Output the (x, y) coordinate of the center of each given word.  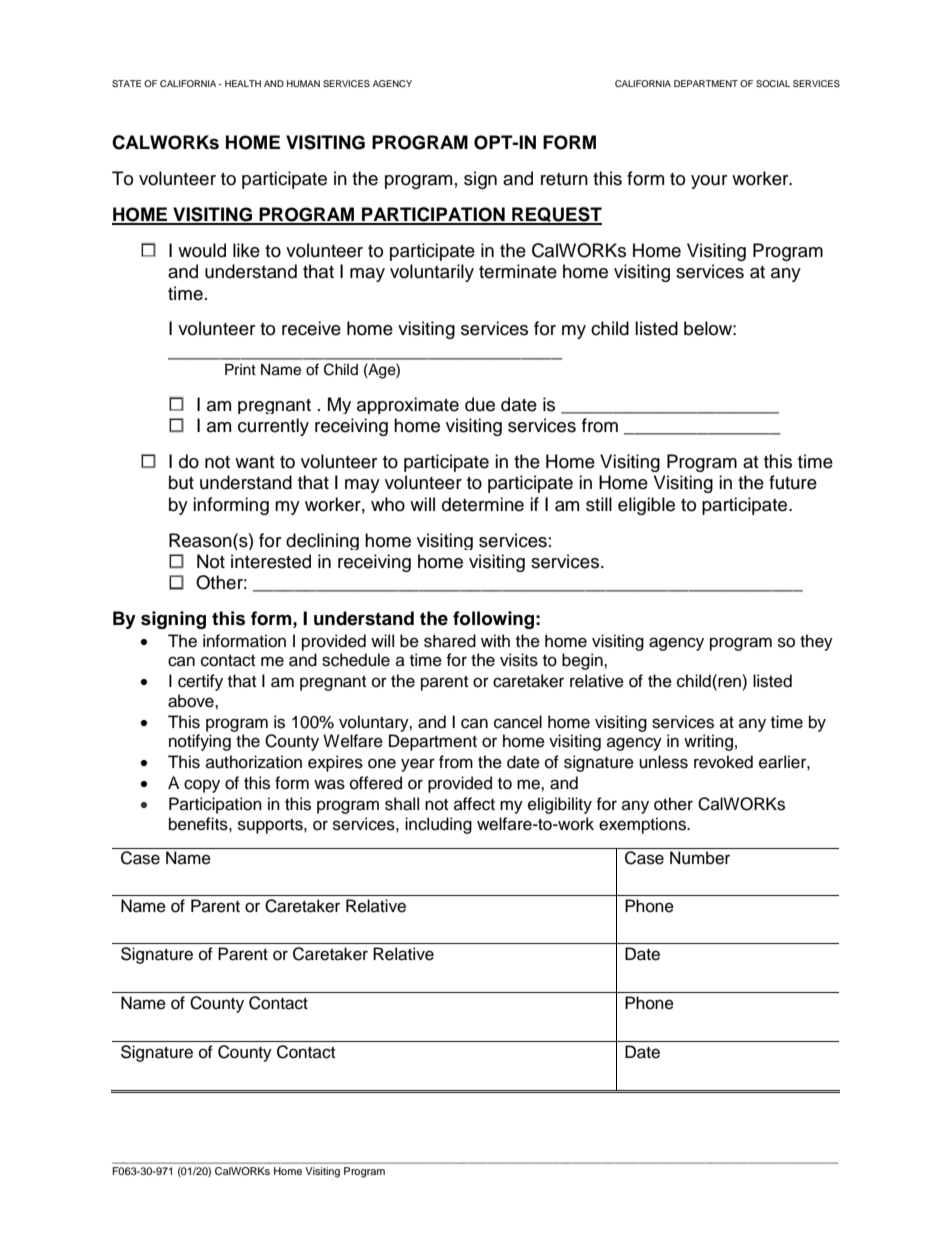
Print (240, 369)
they (816, 642)
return (564, 179)
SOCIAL (773, 83)
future (793, 482)
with (495, 640)
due (480, 404)
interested (271, 561)
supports (271, 826)
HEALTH (243, 83)
